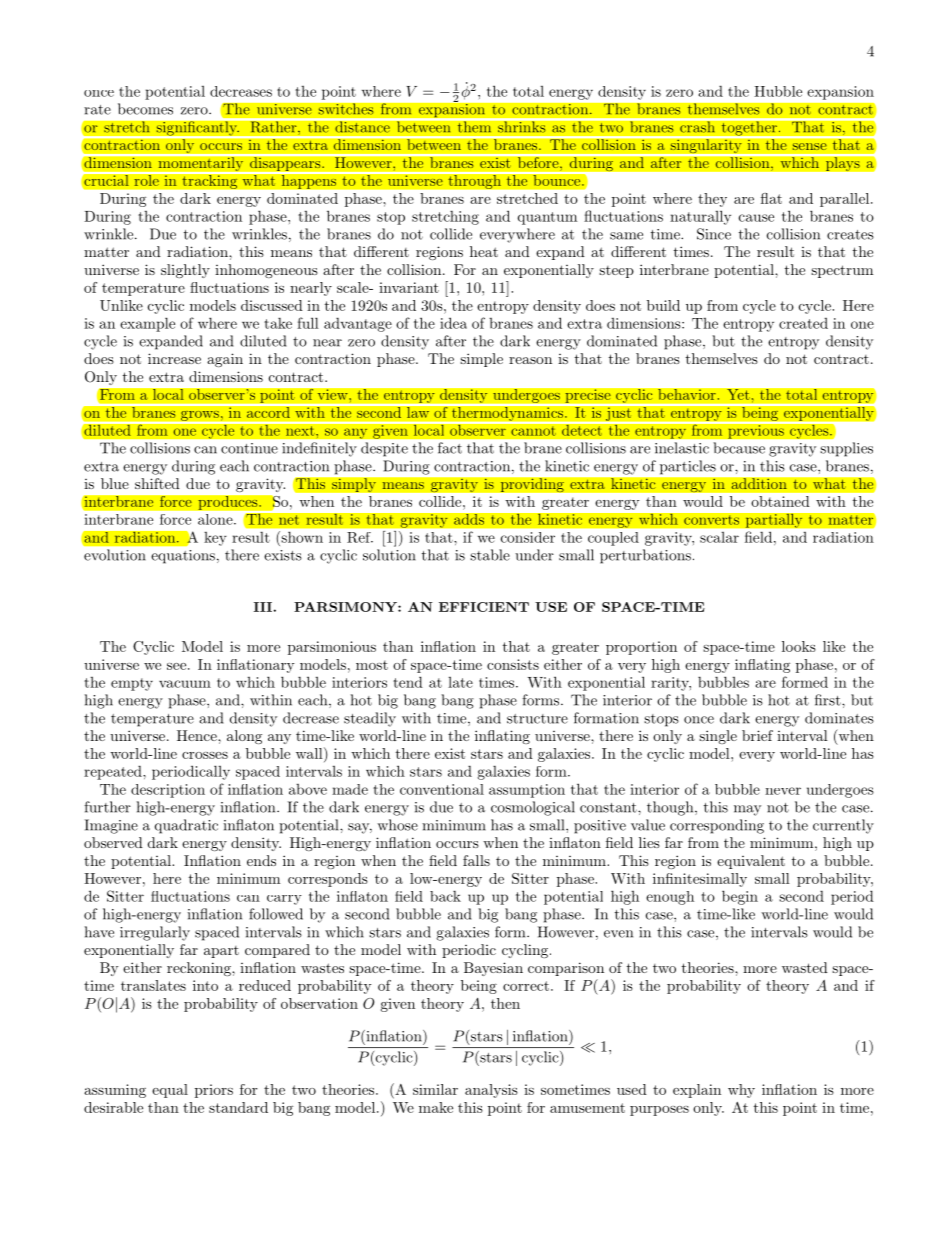 This document has height=1233, width=952. I want to click on analysis, so click(491, 1091).
